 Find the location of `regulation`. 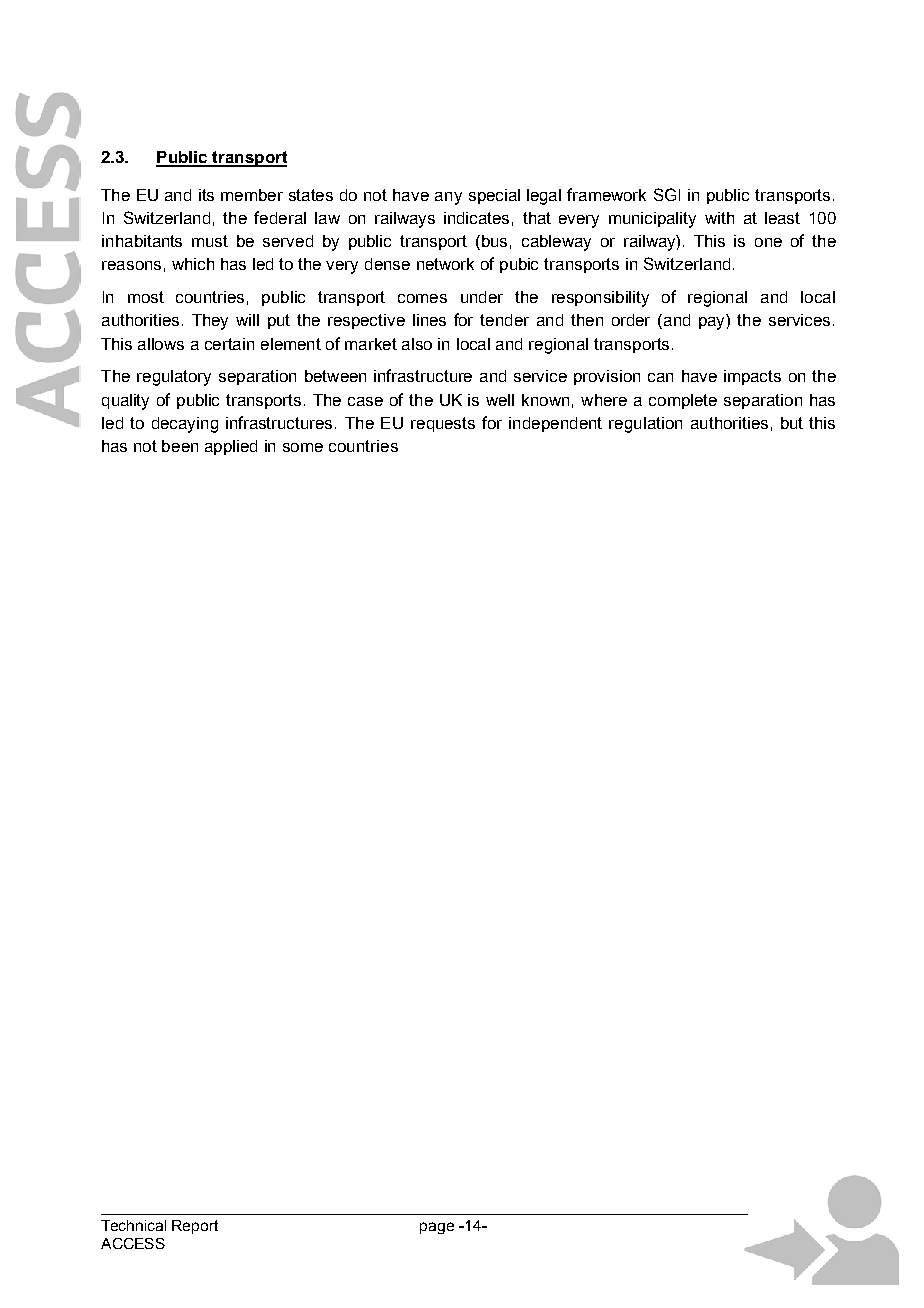

regulation is located at coordinates (645, 425).
